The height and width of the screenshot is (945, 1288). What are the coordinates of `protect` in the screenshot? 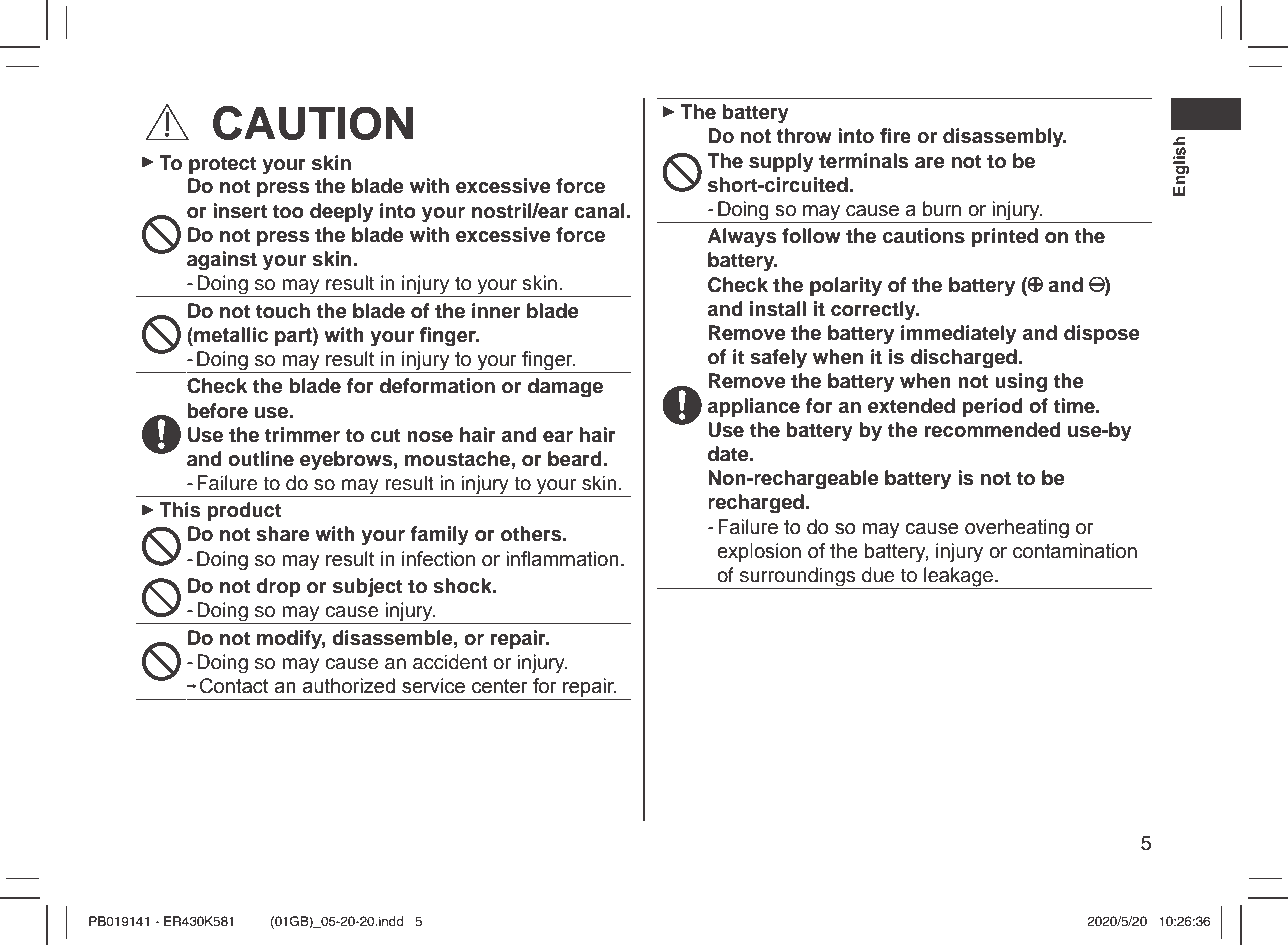 It's located at (223, 165).
